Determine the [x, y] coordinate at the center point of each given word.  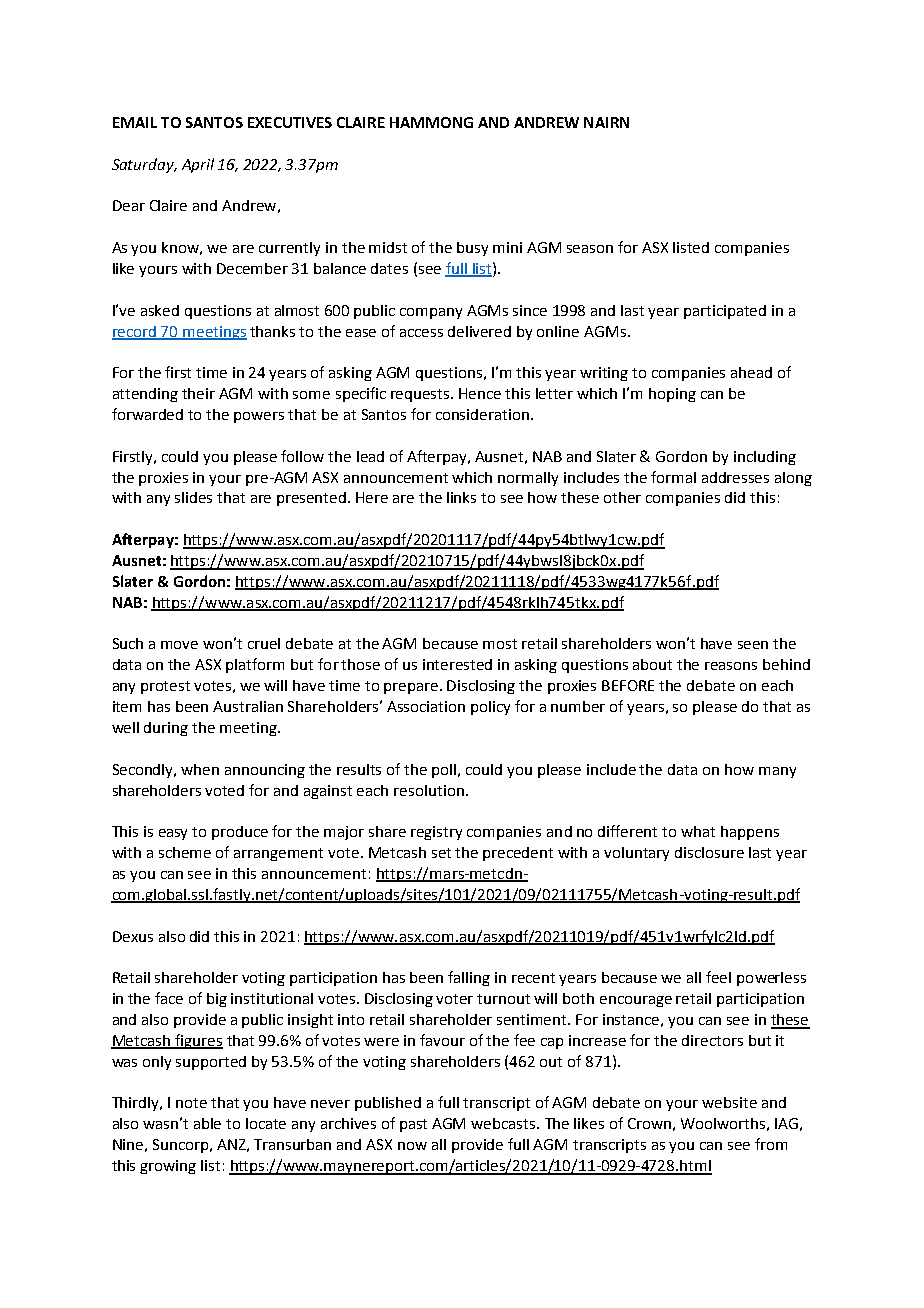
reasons [731, 666]
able [207, 1123]
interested [457, 664]
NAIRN [606, 122]
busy [472, 249]
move [179, 645]
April [198, 165]
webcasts [504, 1123]
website [729, 1102]
